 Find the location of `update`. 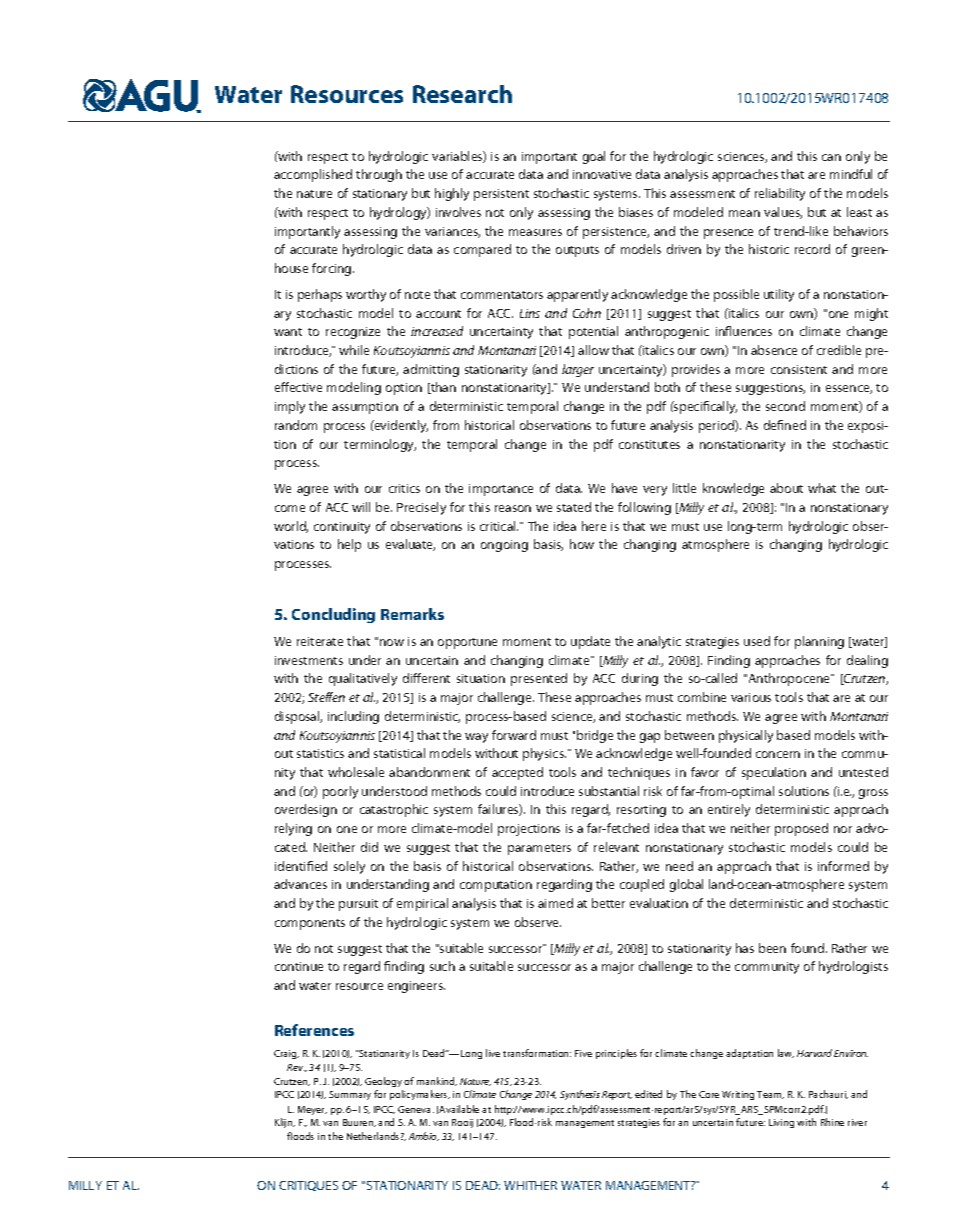

update is located at coordinates (590, 642).
